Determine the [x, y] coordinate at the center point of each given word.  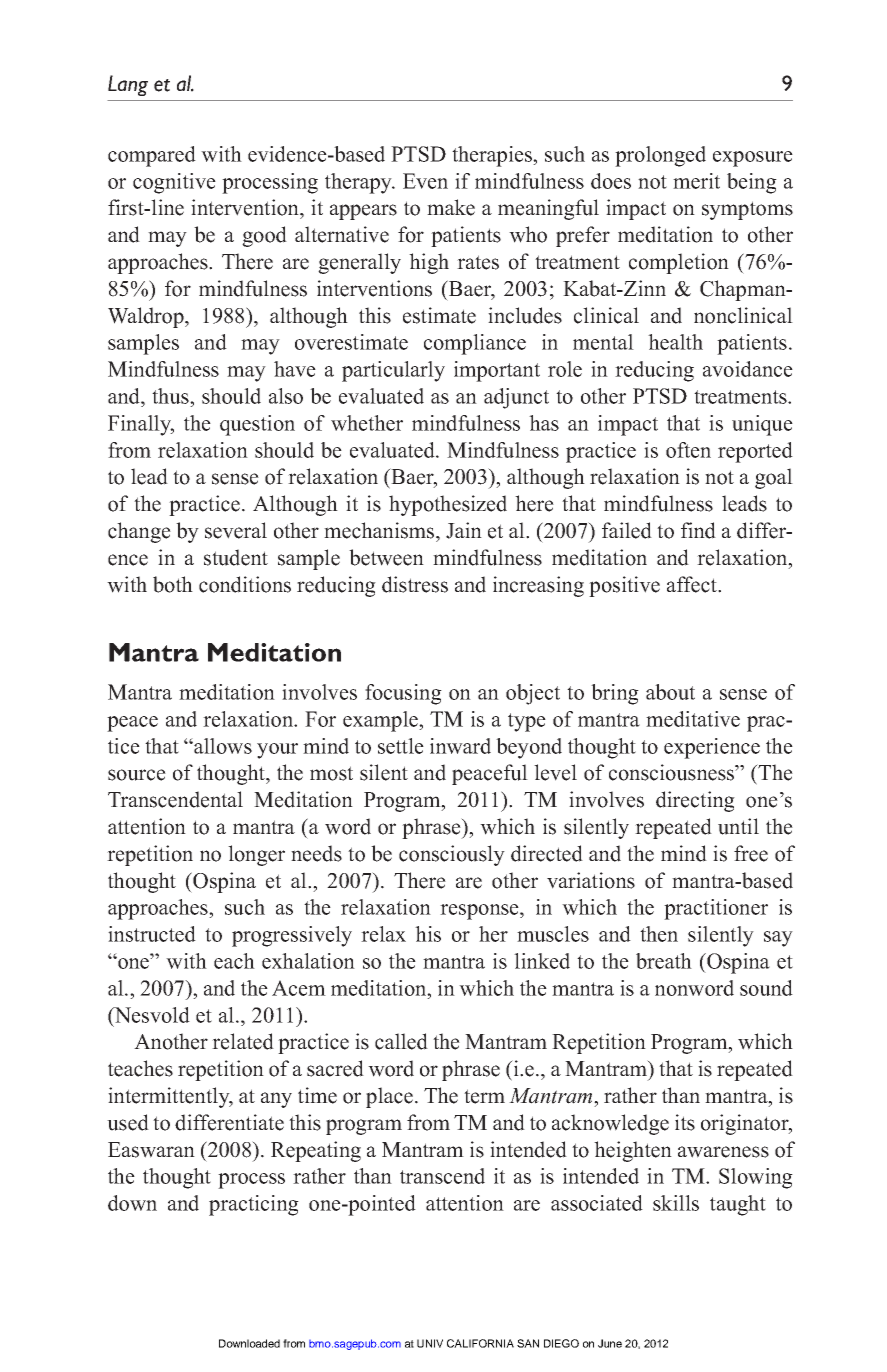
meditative [693, 719]
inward [460, 746]
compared [152, 156]
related [243, 1041]
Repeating [316, 1151]
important [497, 371]
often [688, 450]
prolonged [660, 156]
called [401, 1041]
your [277, 751]
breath [664, 961]
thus [171, 396]
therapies [493, 156]
